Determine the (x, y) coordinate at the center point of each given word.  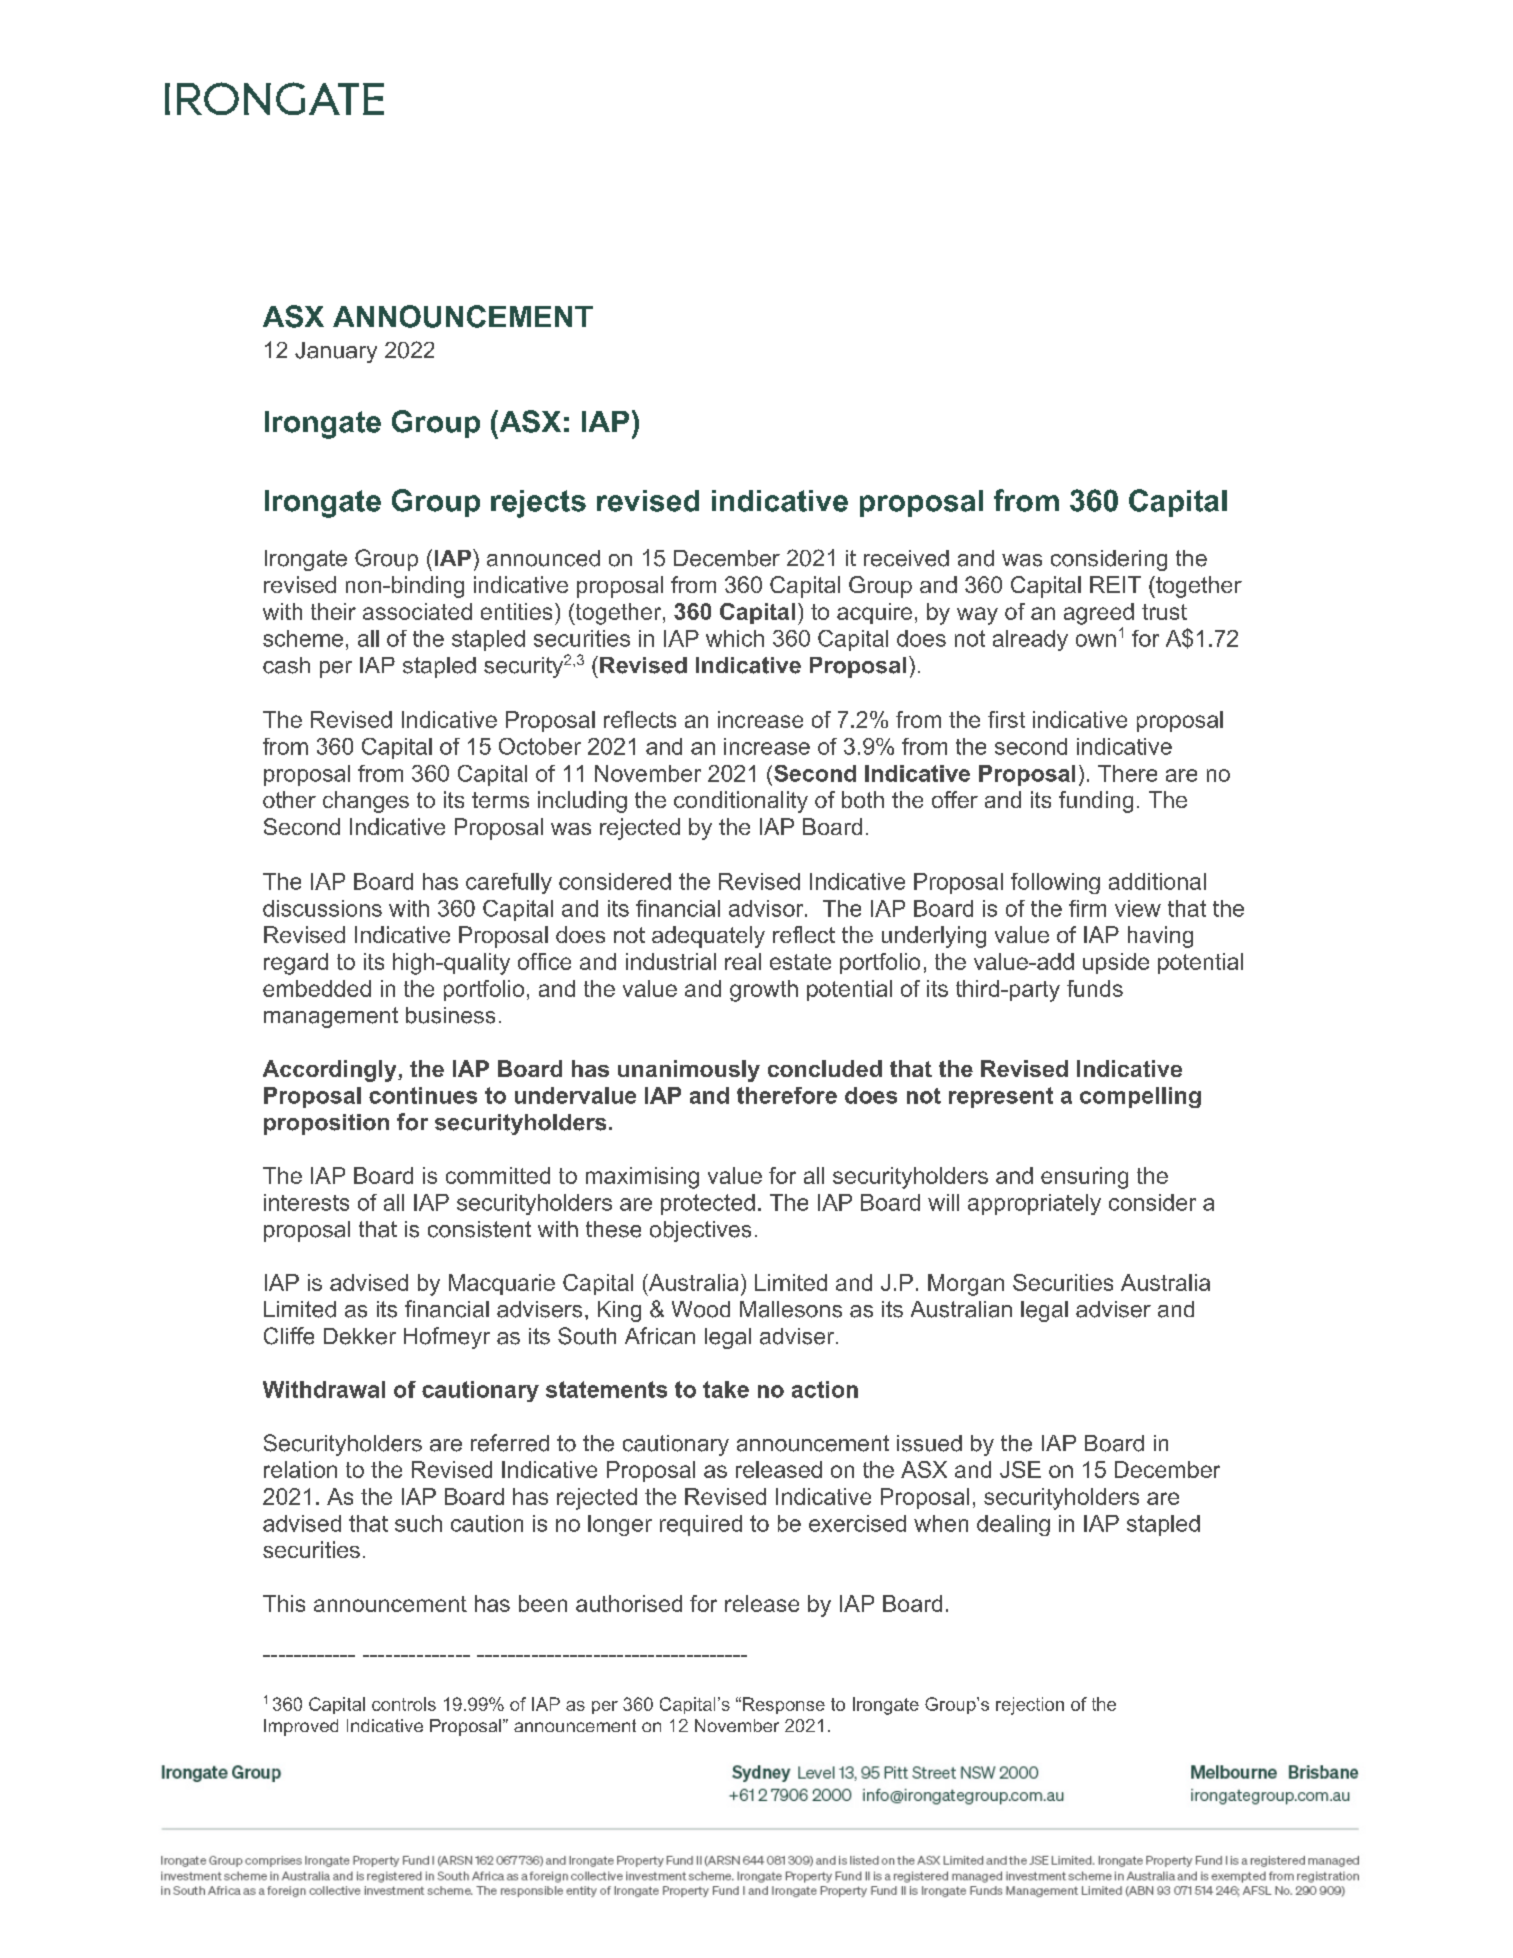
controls (404, 1704)
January (336, 352)
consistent (479, 1229)
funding (1096, 802)
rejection (1030, 1706)
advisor (767, 908)
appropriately (1034, 1204)
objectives (700, 1231)
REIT (1115, 584)
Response (784, 1705)
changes (366, 802)
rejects (538, 504)
